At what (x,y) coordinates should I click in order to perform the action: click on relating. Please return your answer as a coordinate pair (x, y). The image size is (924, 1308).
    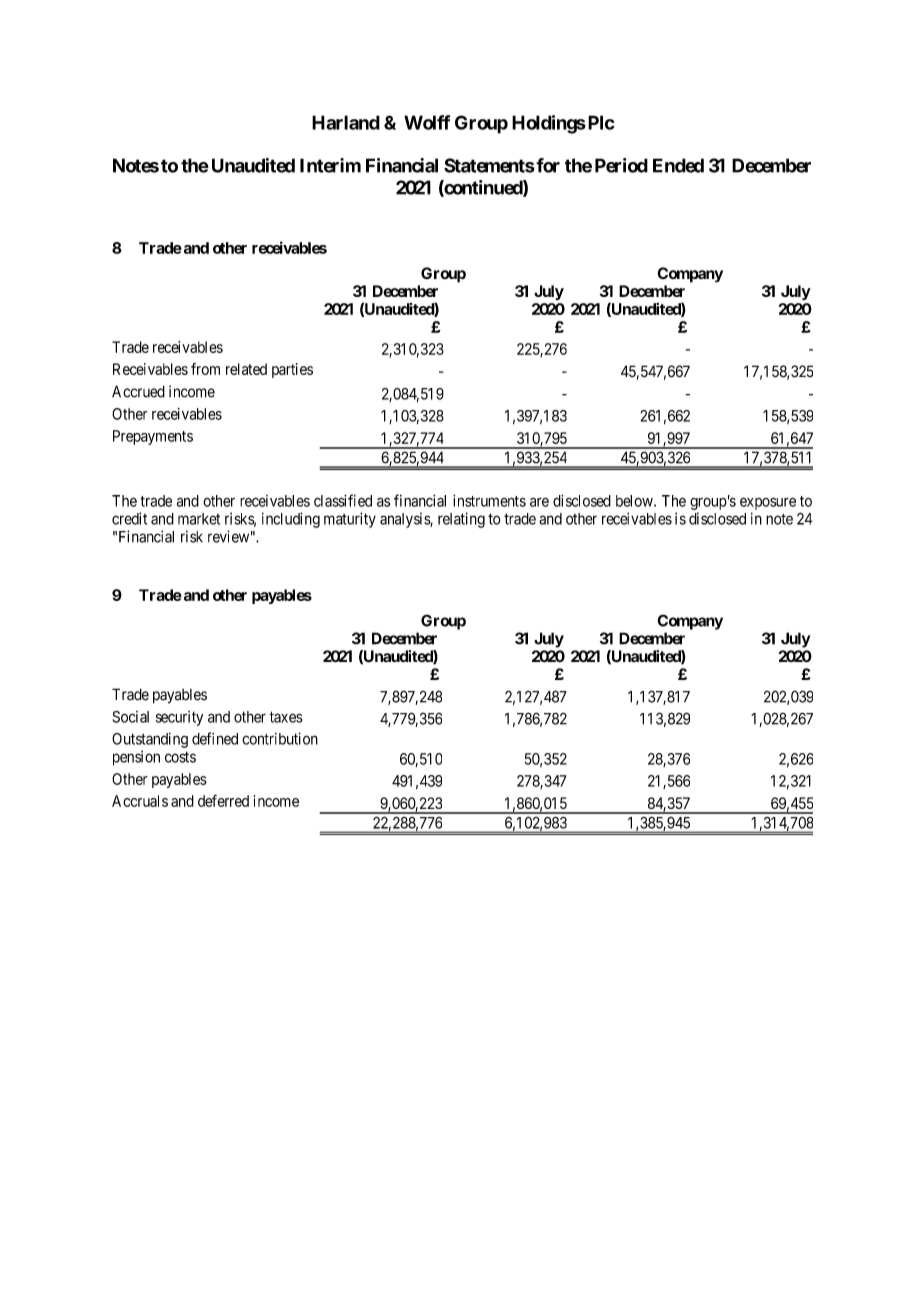
    Looking at the image, I should click on (461, 520).
